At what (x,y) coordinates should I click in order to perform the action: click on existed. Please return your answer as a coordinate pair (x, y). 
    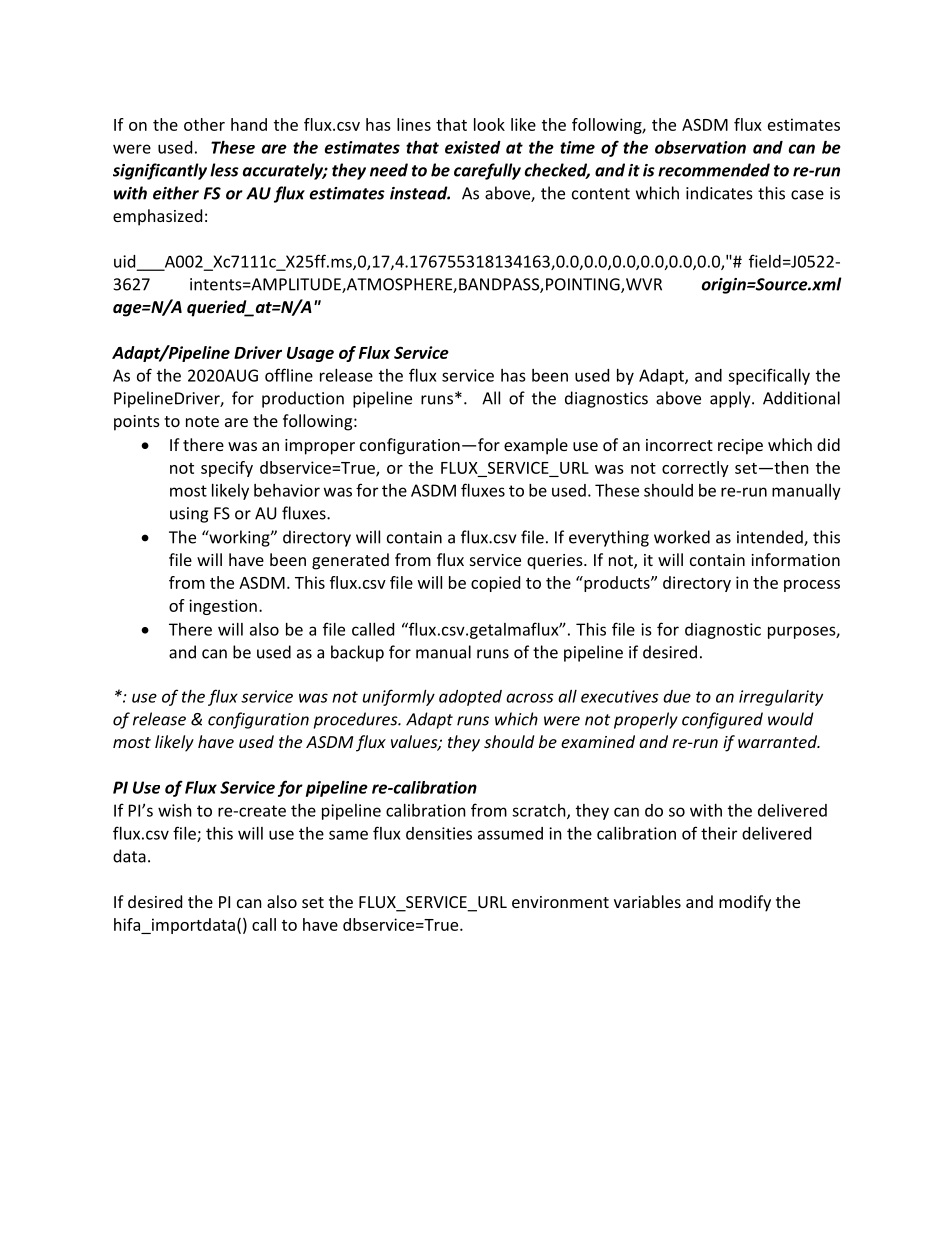
    Looking at the image, I should click on (473, 147).
